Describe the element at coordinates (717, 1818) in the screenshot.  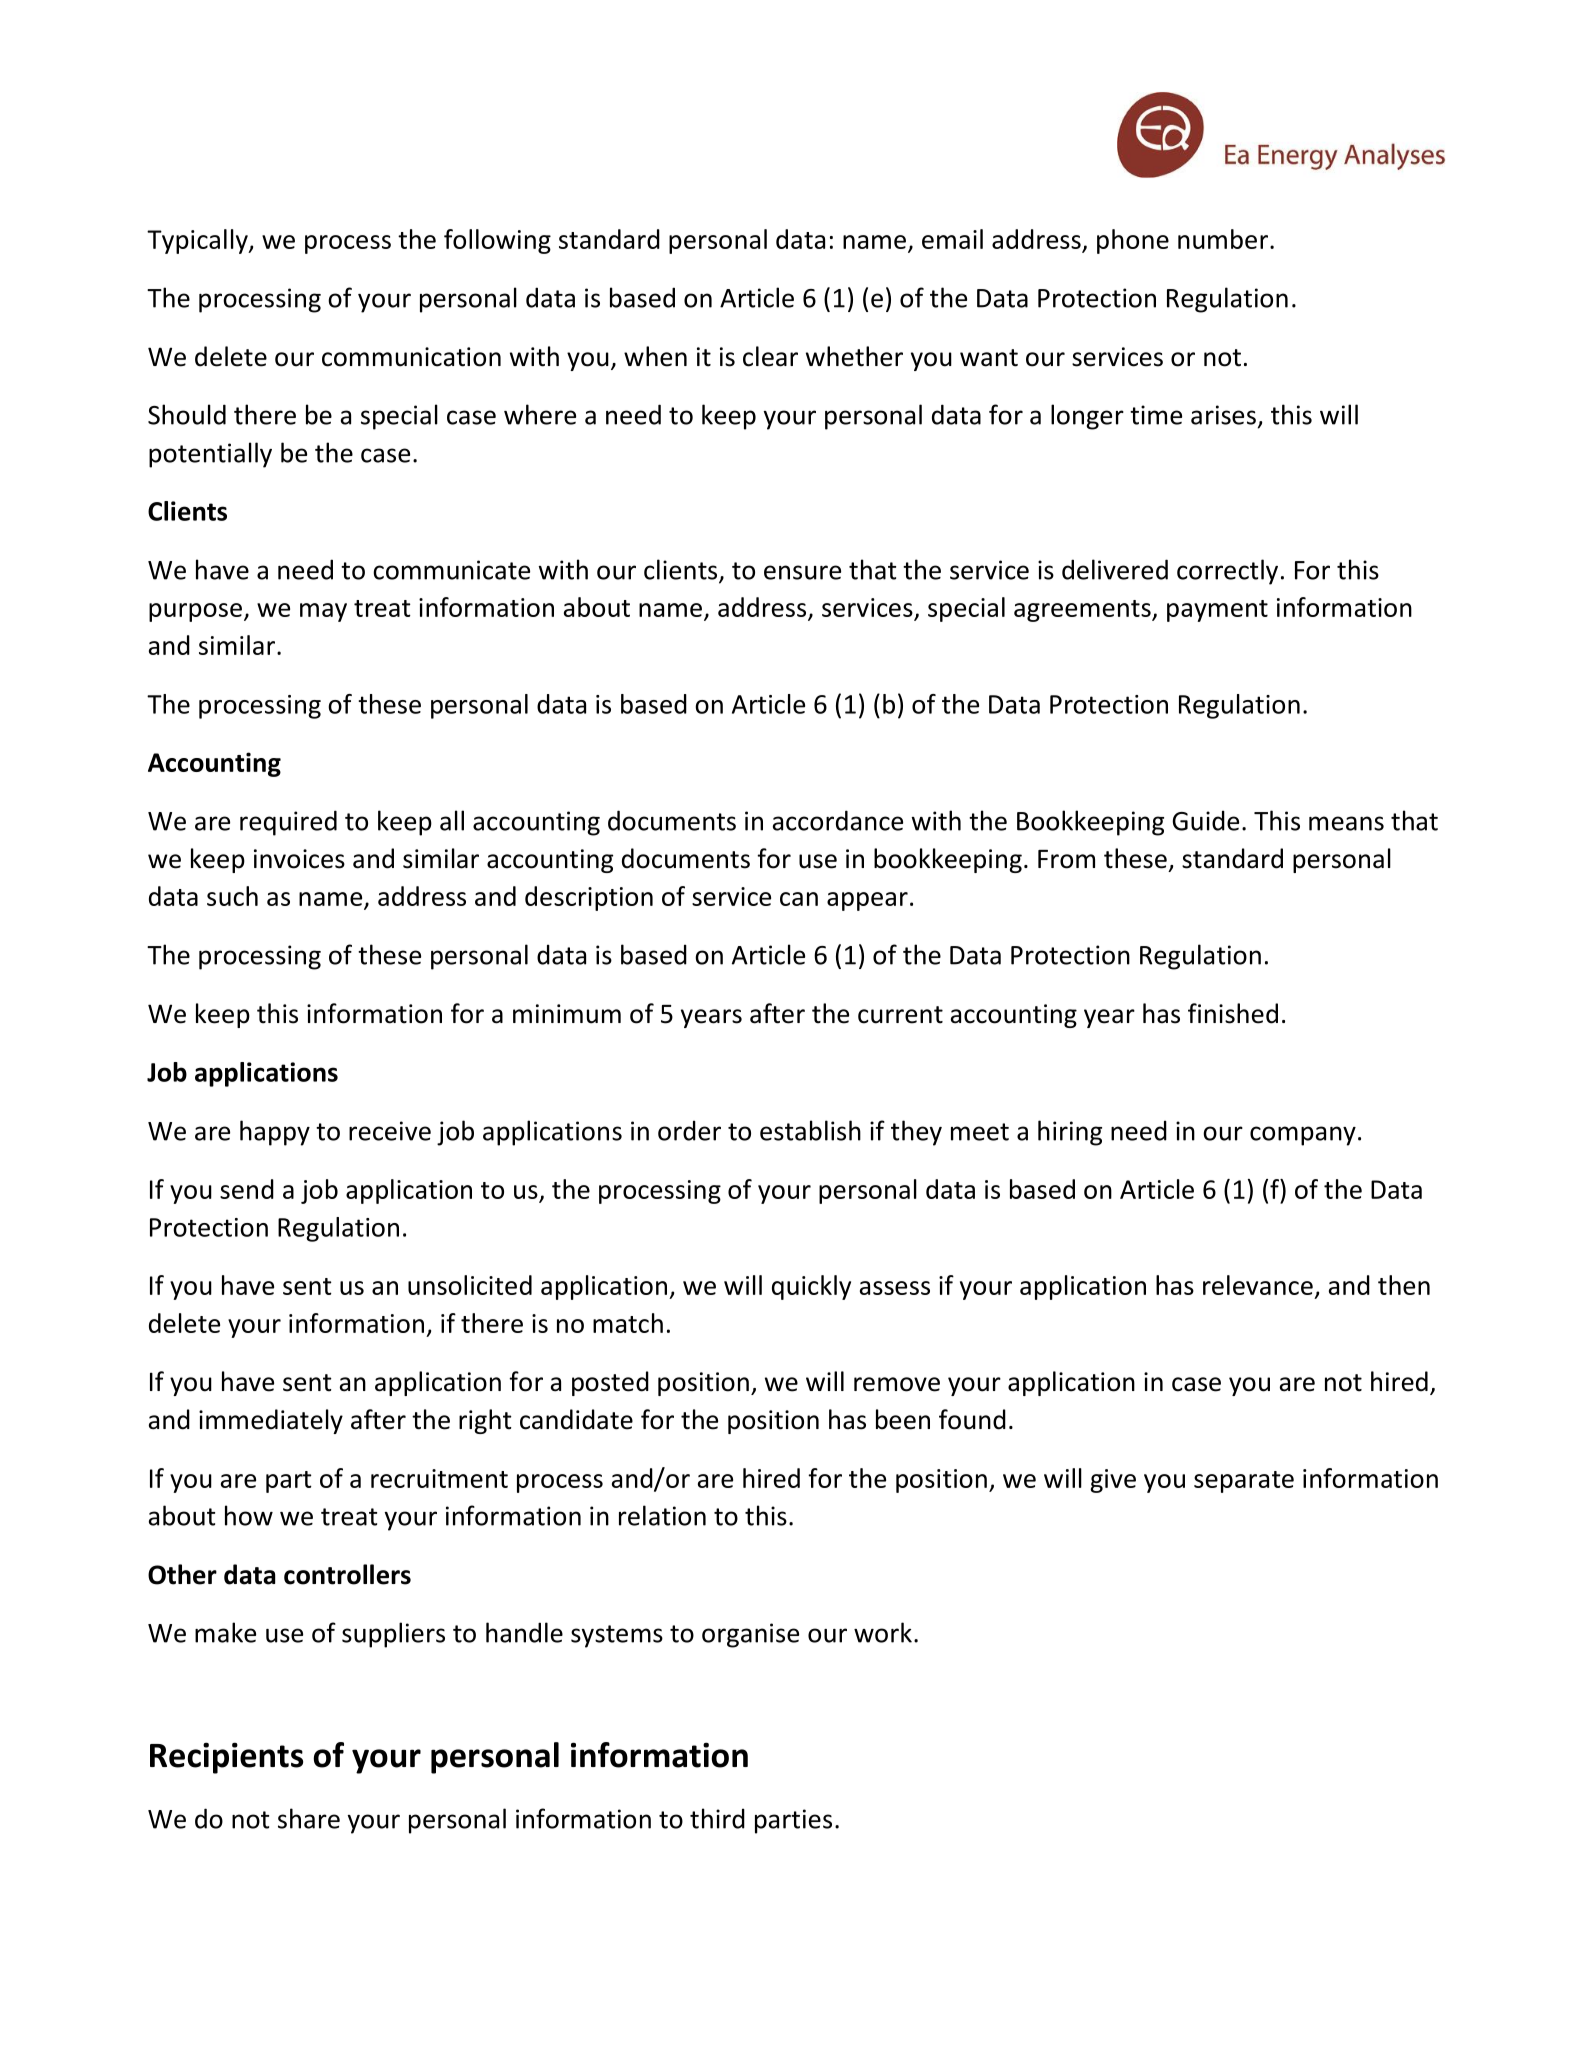
I see `third` at that location.
